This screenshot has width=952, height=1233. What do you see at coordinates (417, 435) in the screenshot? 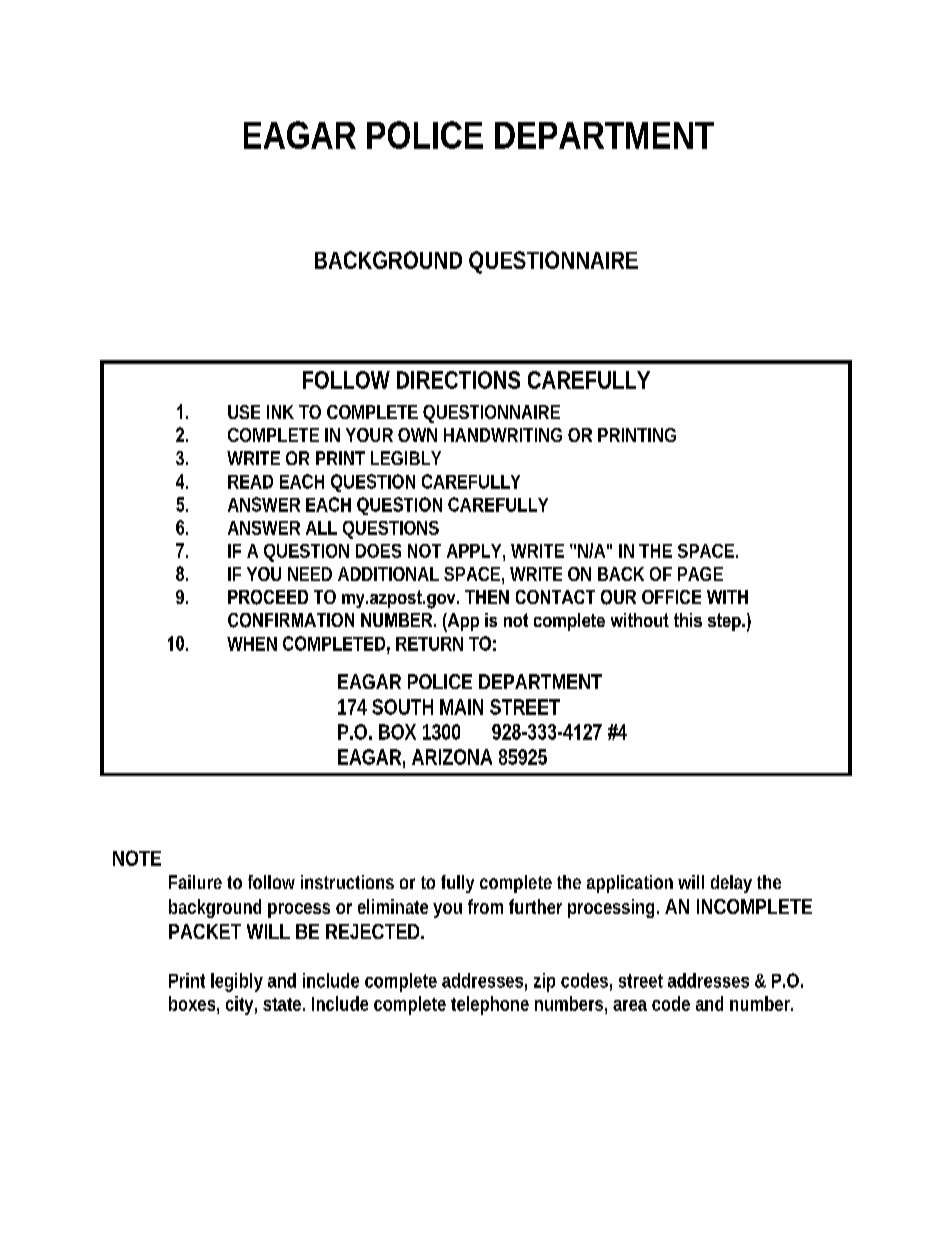
I see `OWN` at bounding box center [417, 435].
